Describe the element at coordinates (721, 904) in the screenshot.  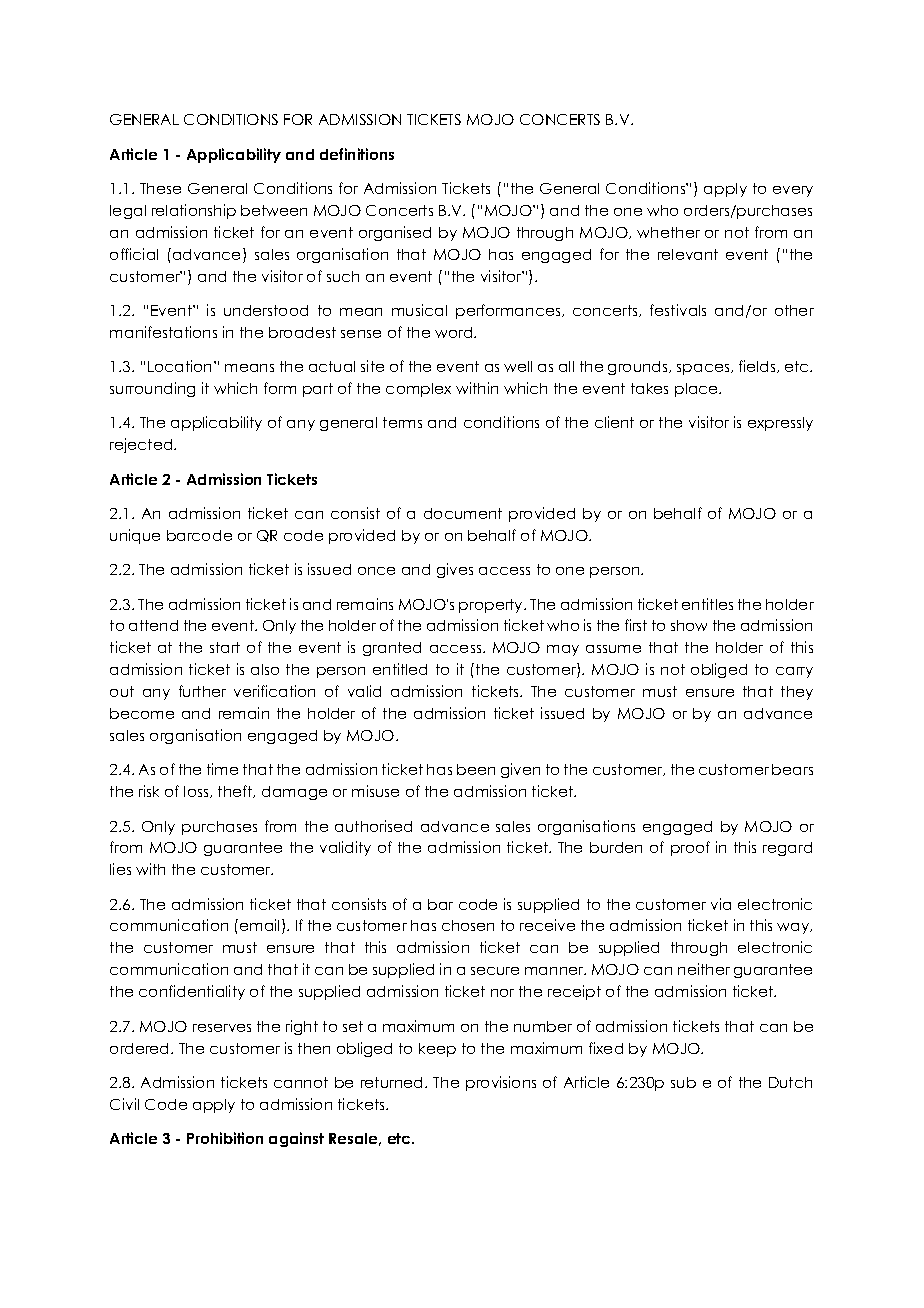
I see `via` at that location.
